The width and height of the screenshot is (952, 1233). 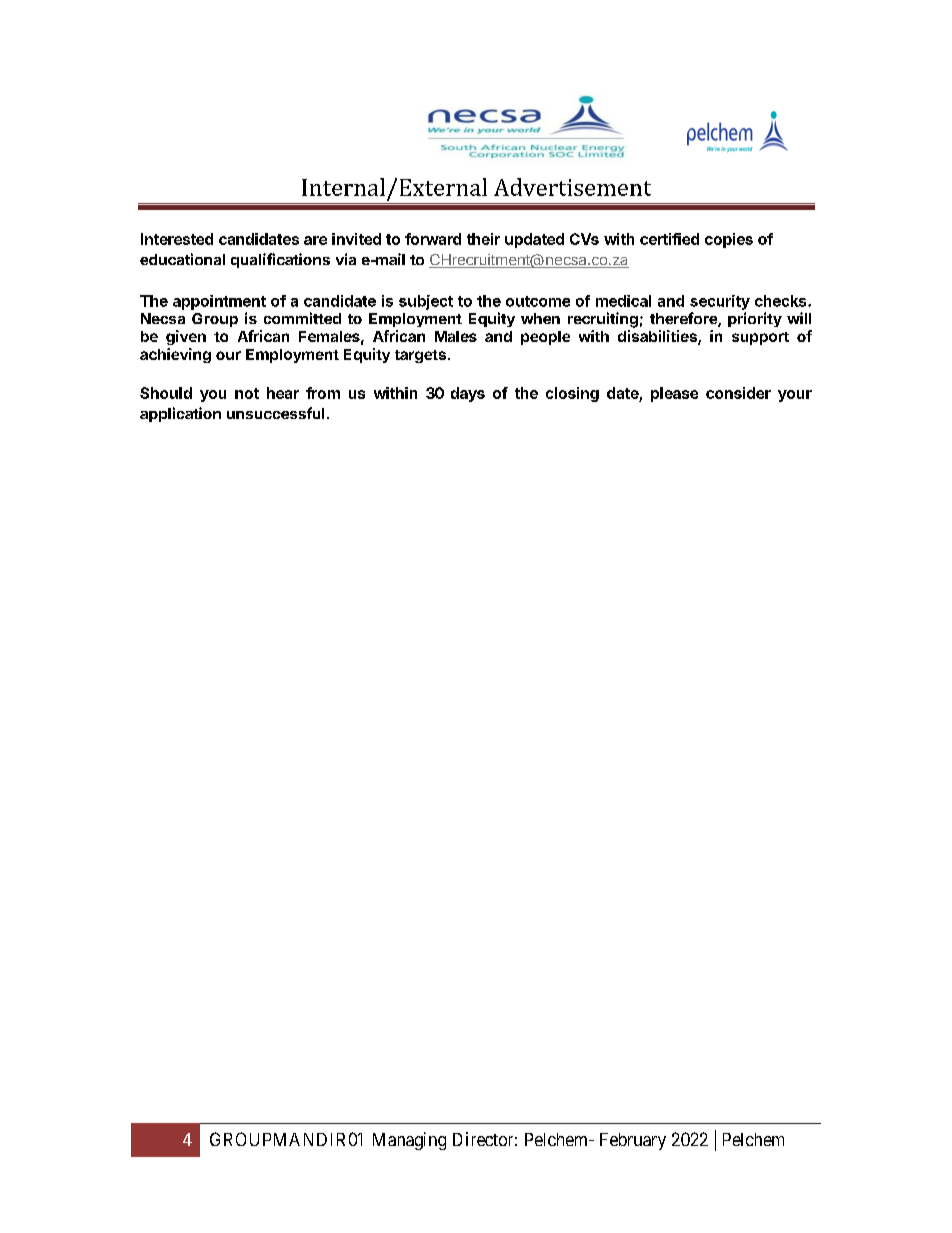 What do you see at coordinates (409, 1141) in the screenshot?
I see `Managing` at bounding box center [409, 1141].
